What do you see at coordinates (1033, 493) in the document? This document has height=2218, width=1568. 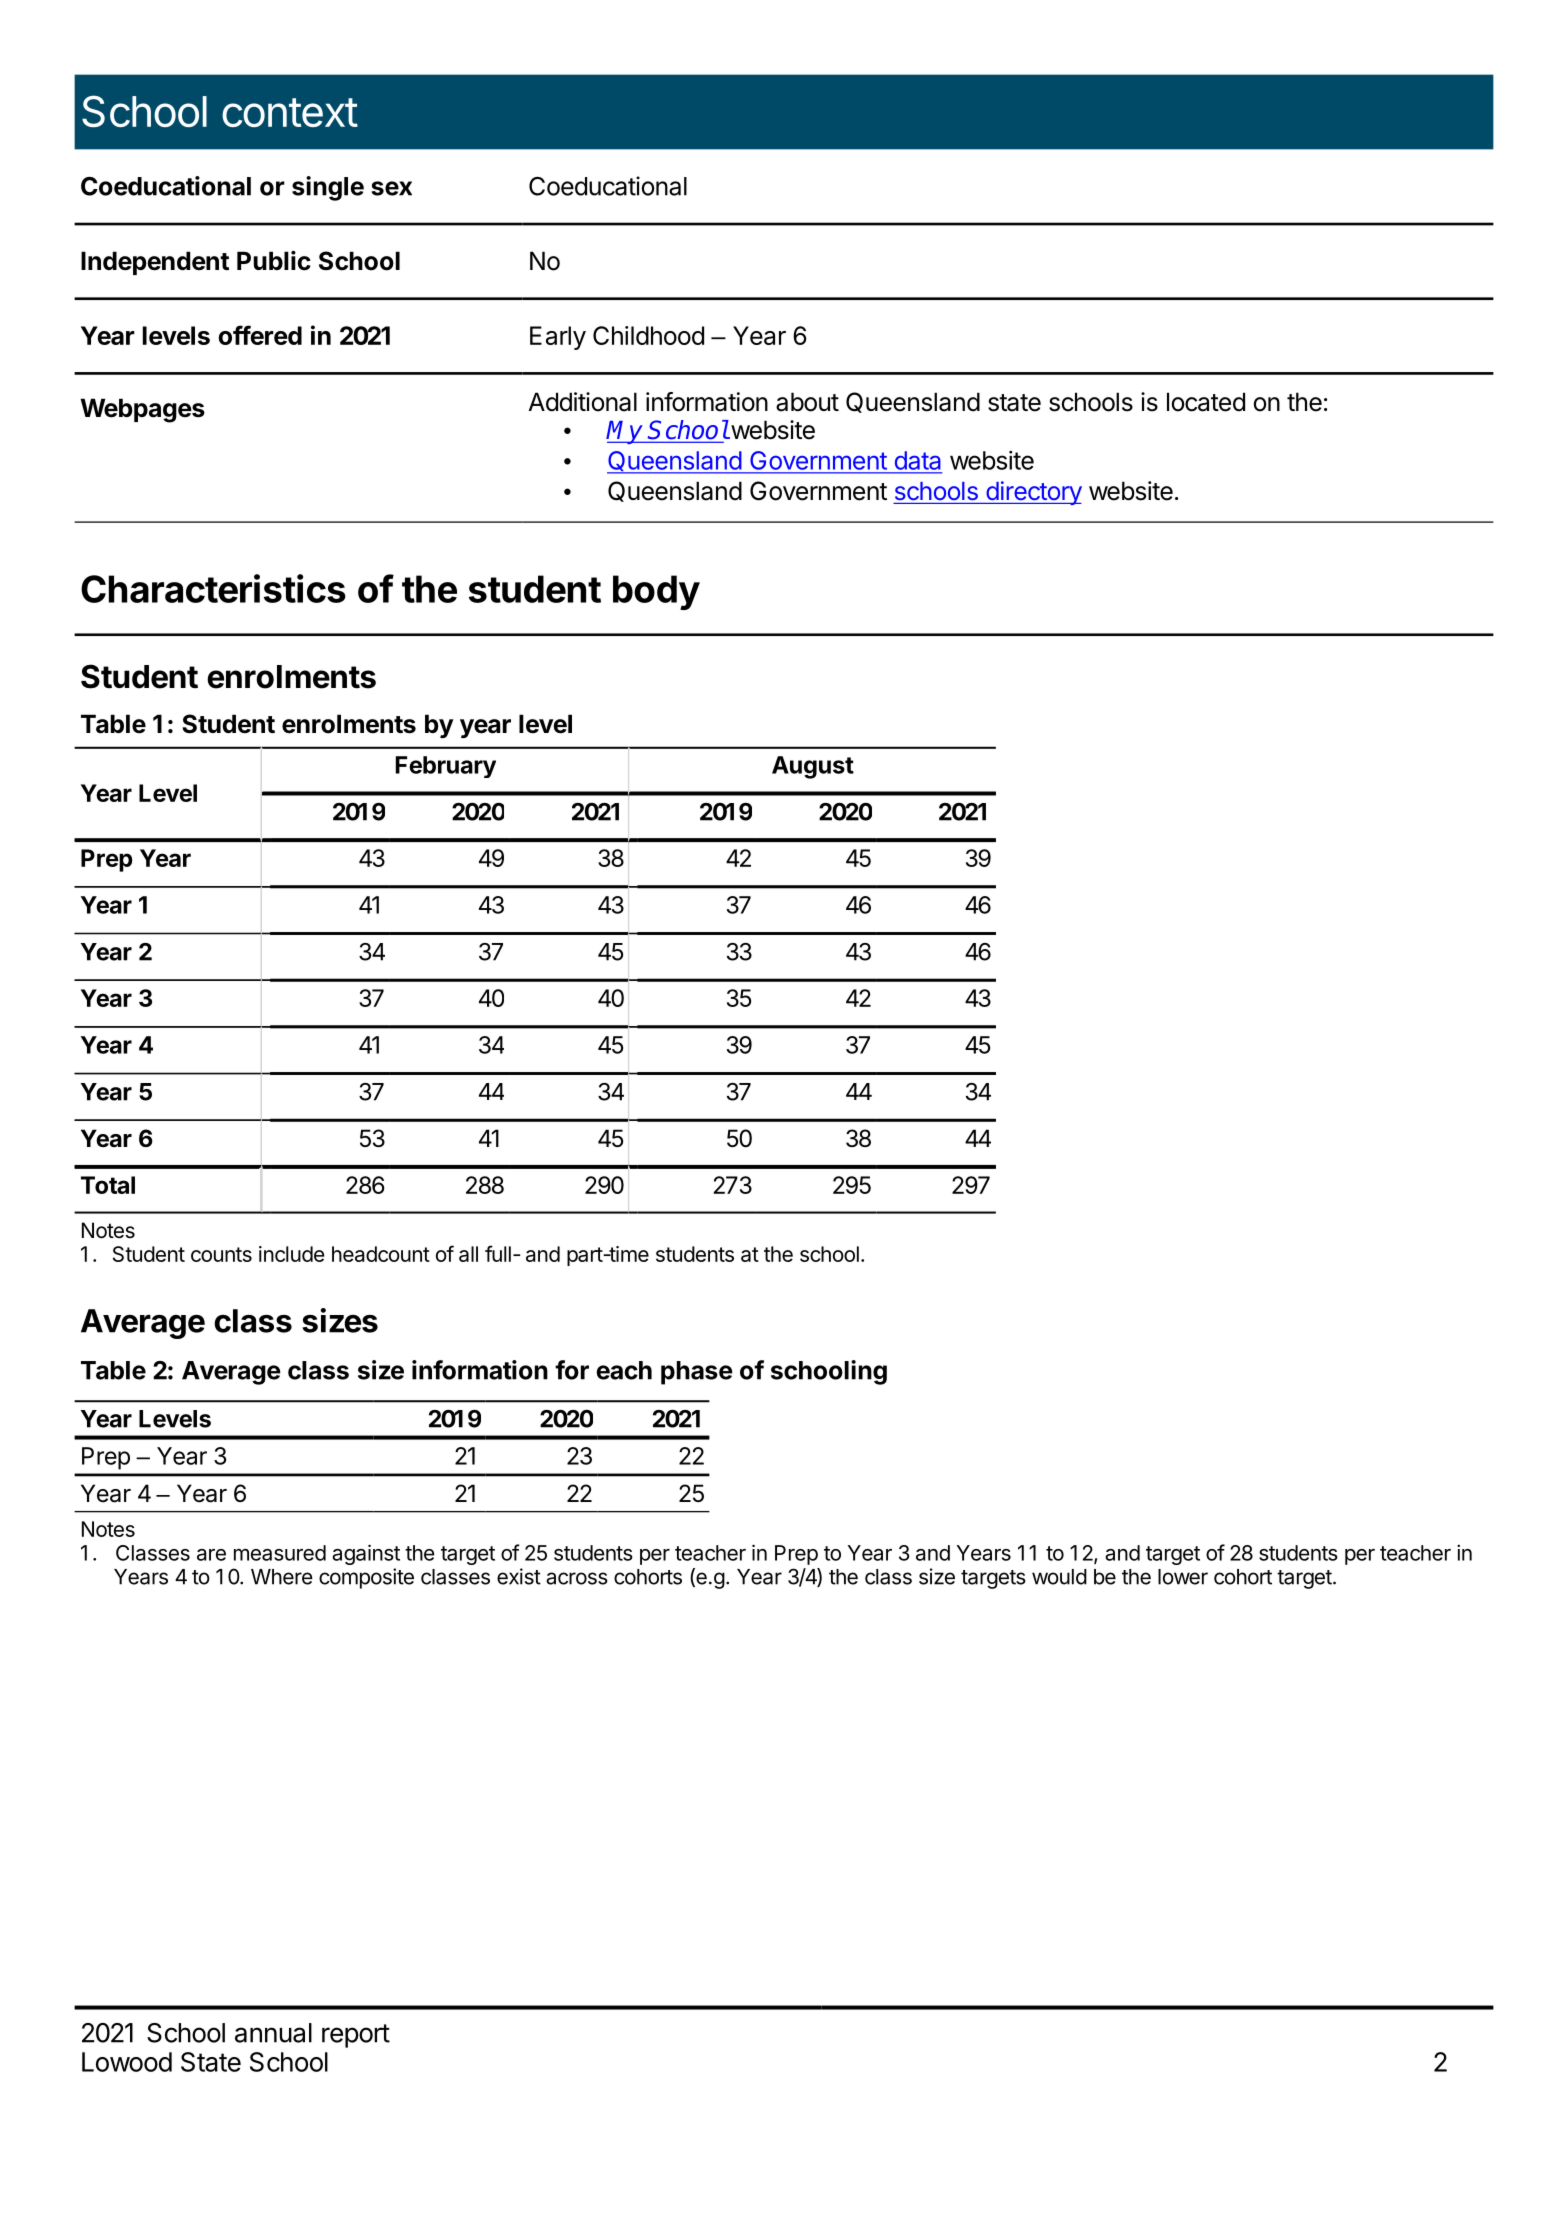 I see `directory` at bounding box center [1033, 493].
